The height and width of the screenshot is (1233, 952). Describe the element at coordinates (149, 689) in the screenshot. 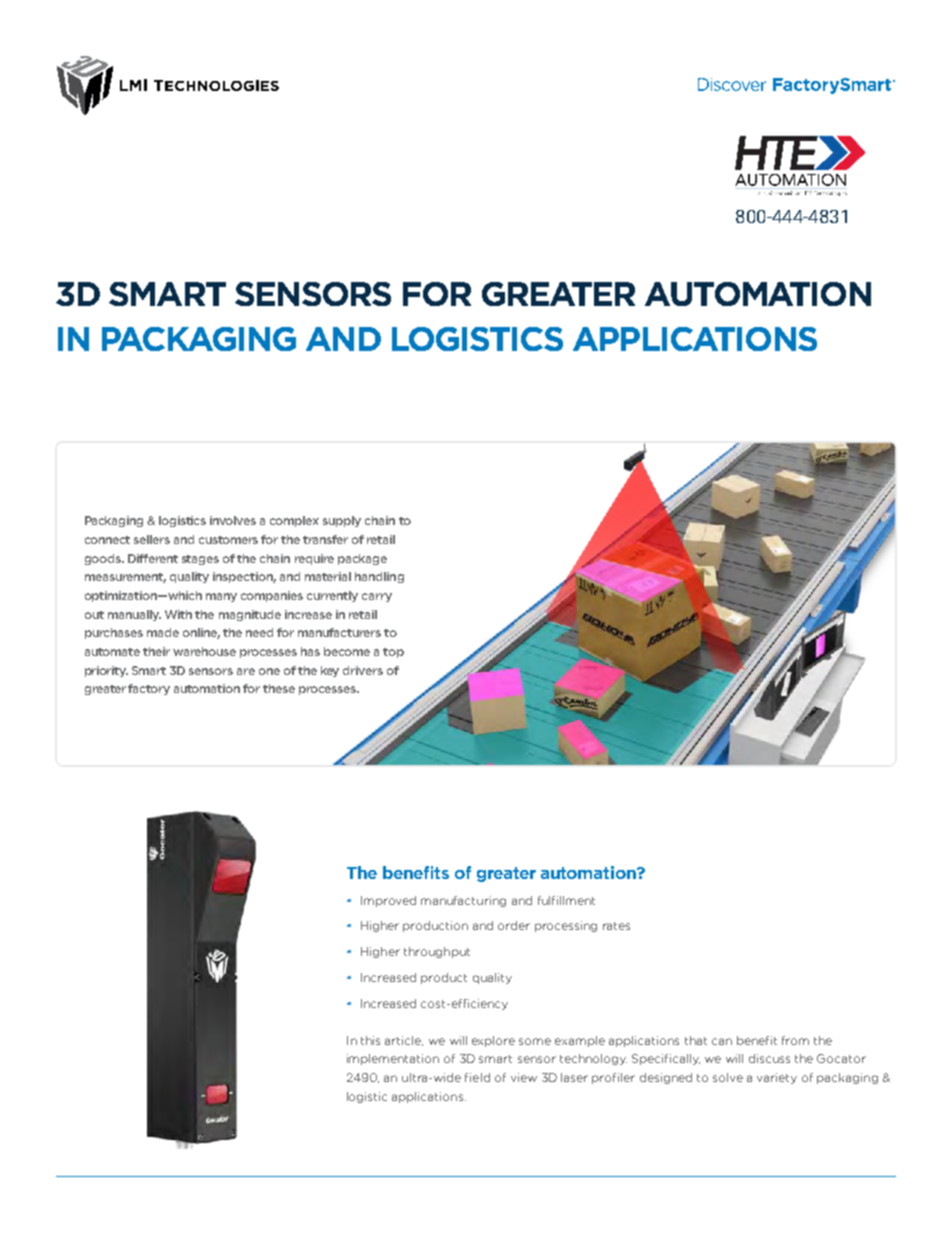

I see `factory` at that location.
